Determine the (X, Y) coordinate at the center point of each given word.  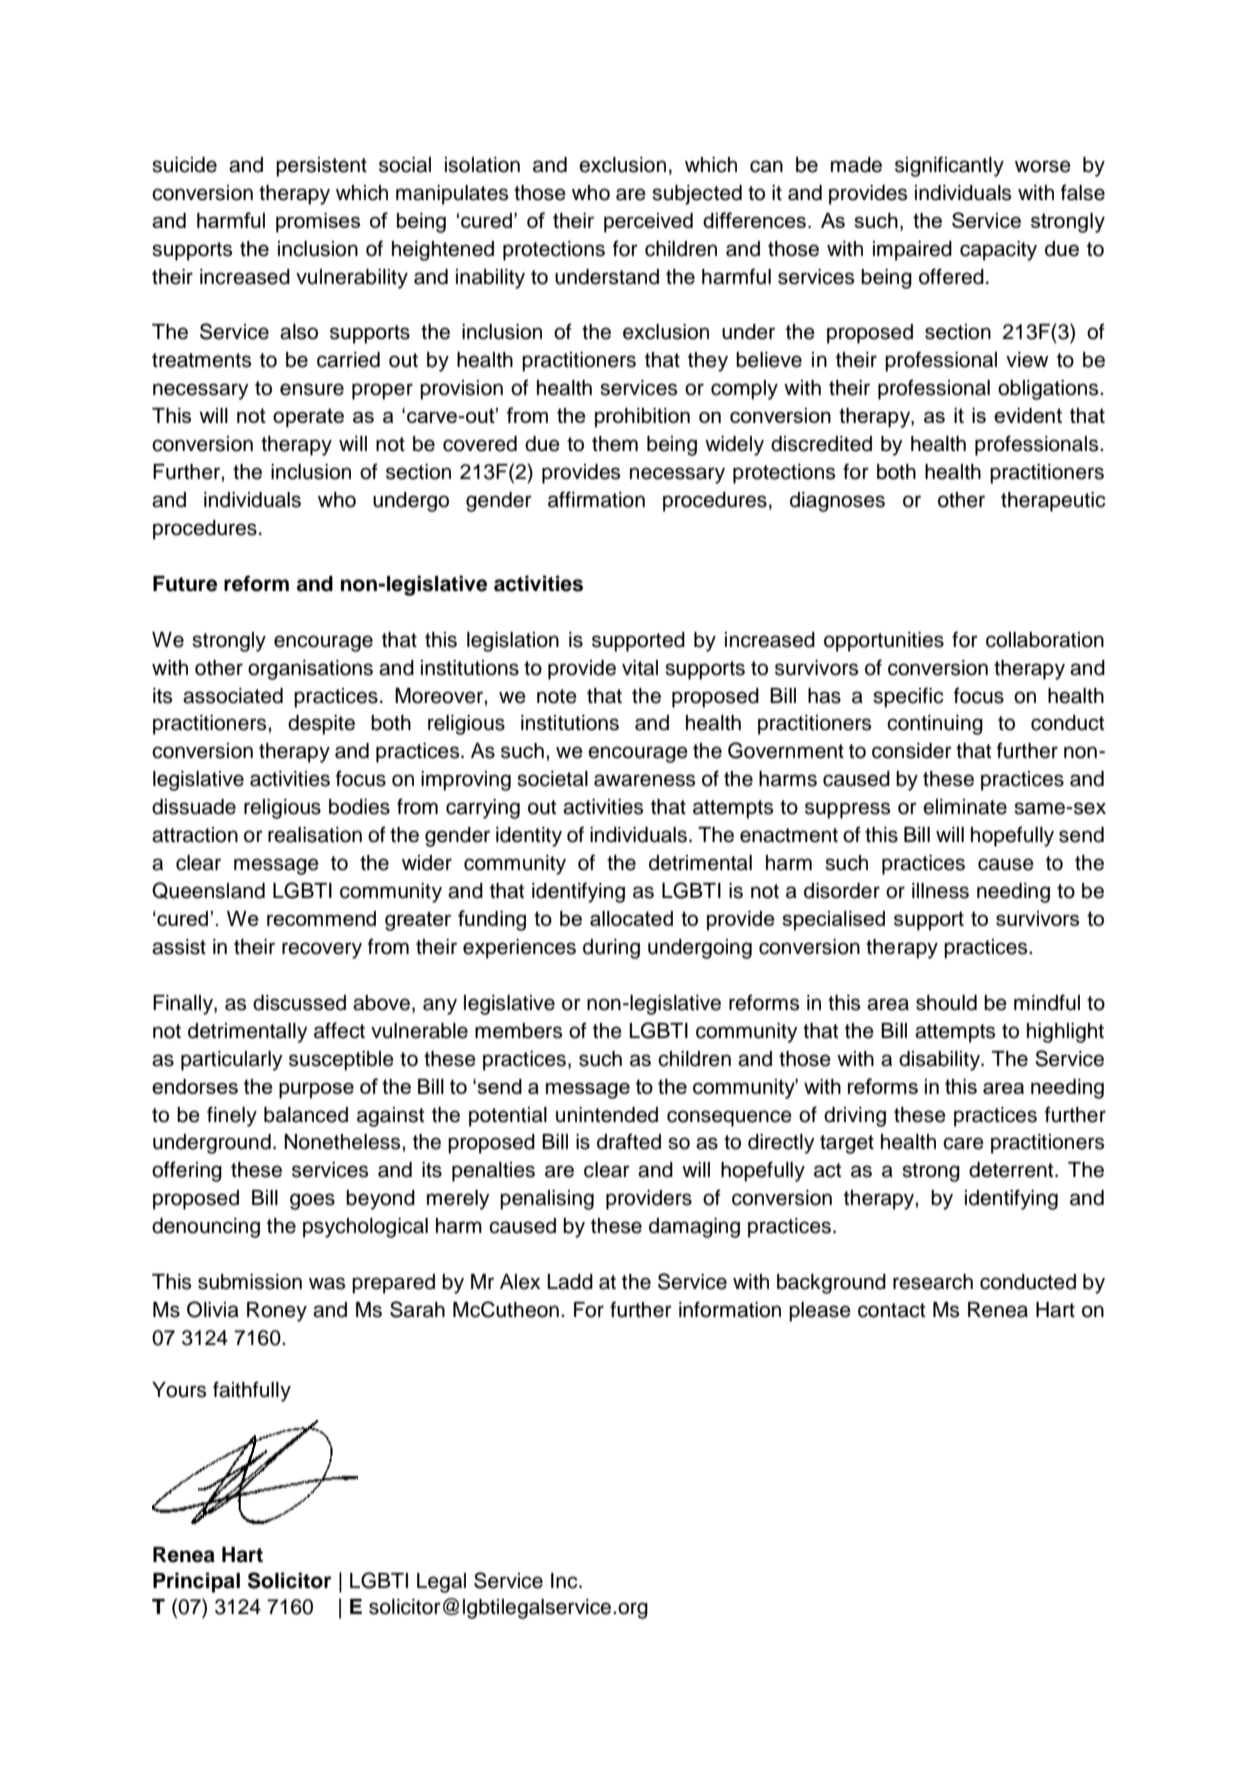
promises (318, 223)
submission (250, 1282)
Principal (196, 1582)
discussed (299, 1003)
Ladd (570, 1282)
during (611, 949)
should (946, 1003)
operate (308, 418)
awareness (644, 780)
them (615, 444)
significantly (949, 166)
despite (321, 725)
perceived (648, 223)
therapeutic (1053, 502)
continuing (935, 725)
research (933, 1282)
